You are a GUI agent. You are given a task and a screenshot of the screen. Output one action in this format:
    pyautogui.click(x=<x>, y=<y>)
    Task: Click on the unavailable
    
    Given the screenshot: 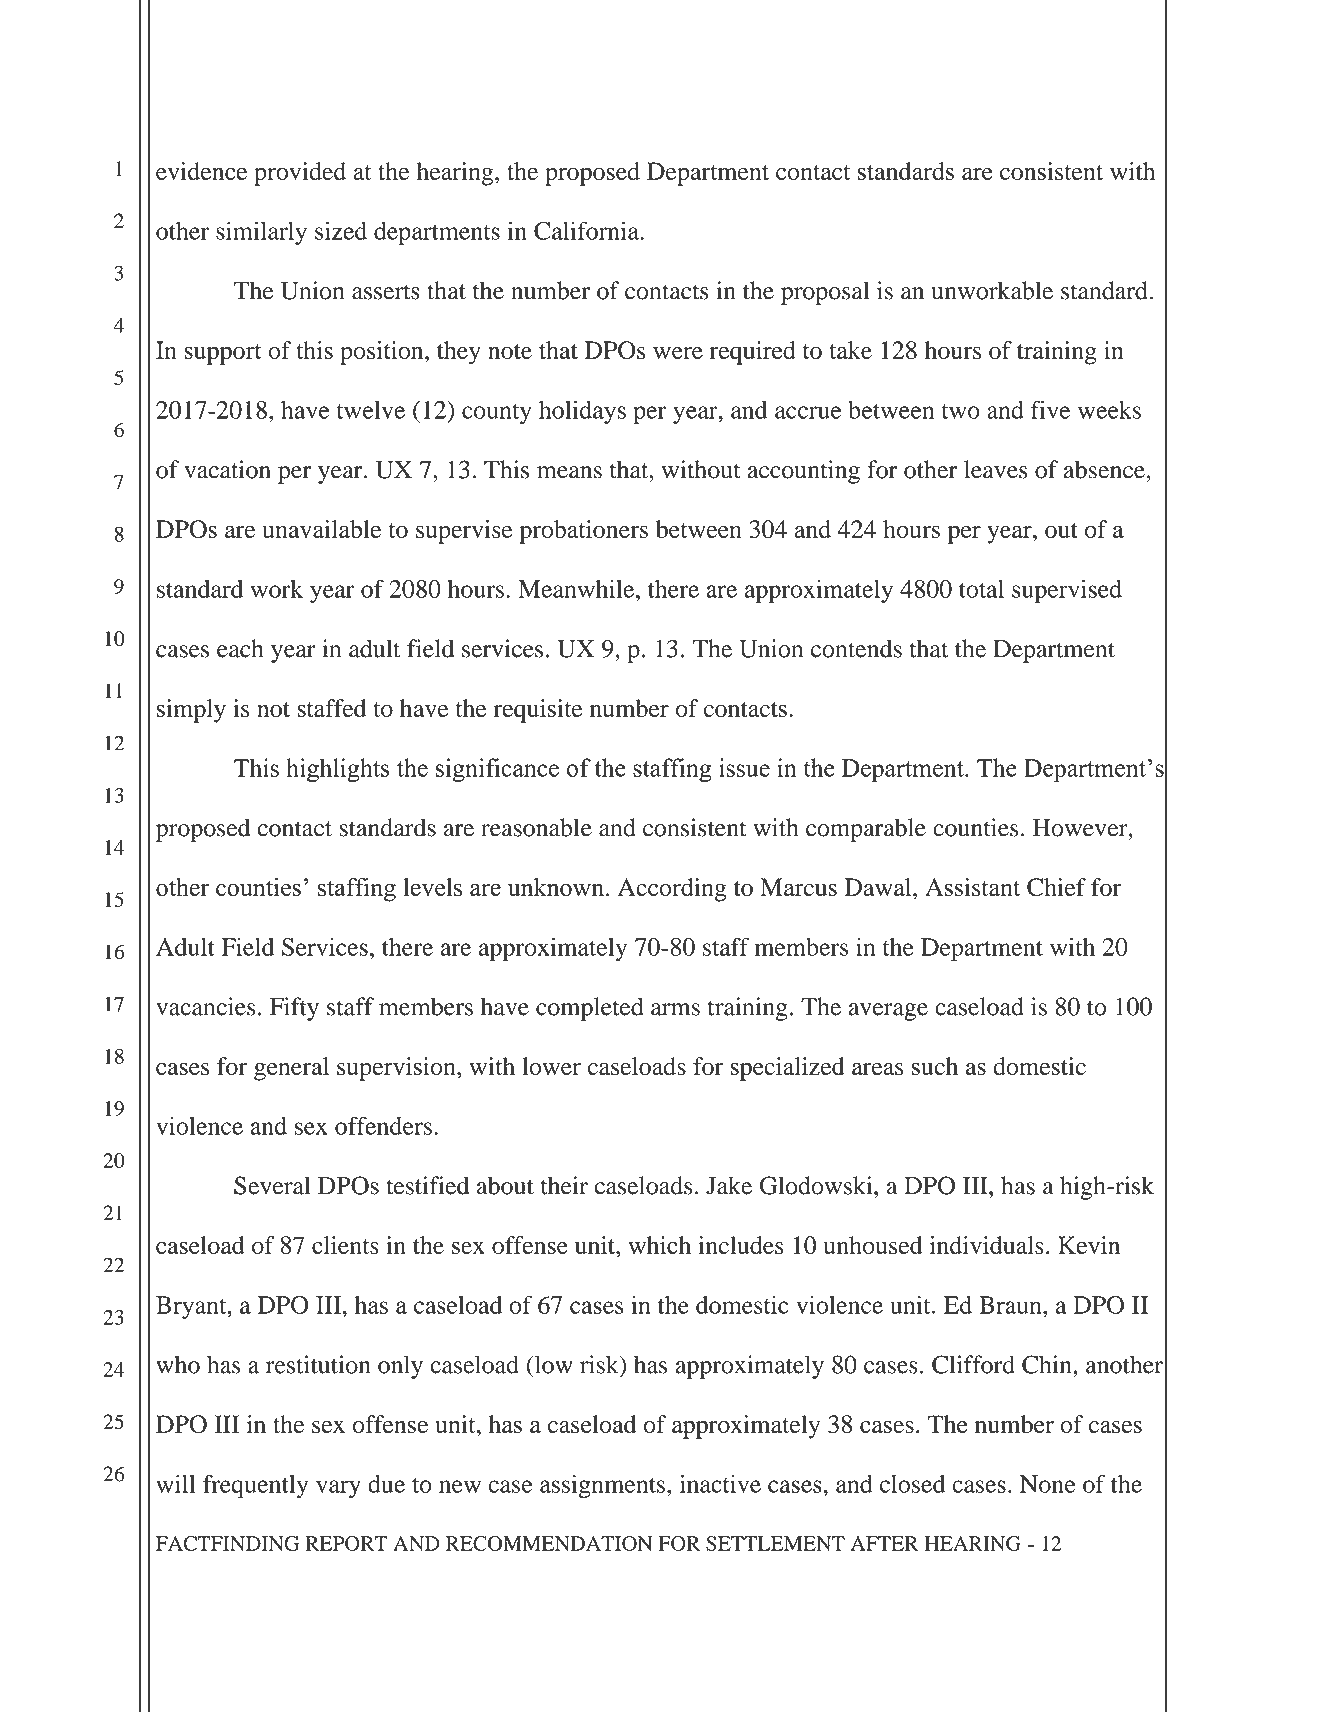 What is the action you would take?
    pyautogui.click(x=321, y=529)
